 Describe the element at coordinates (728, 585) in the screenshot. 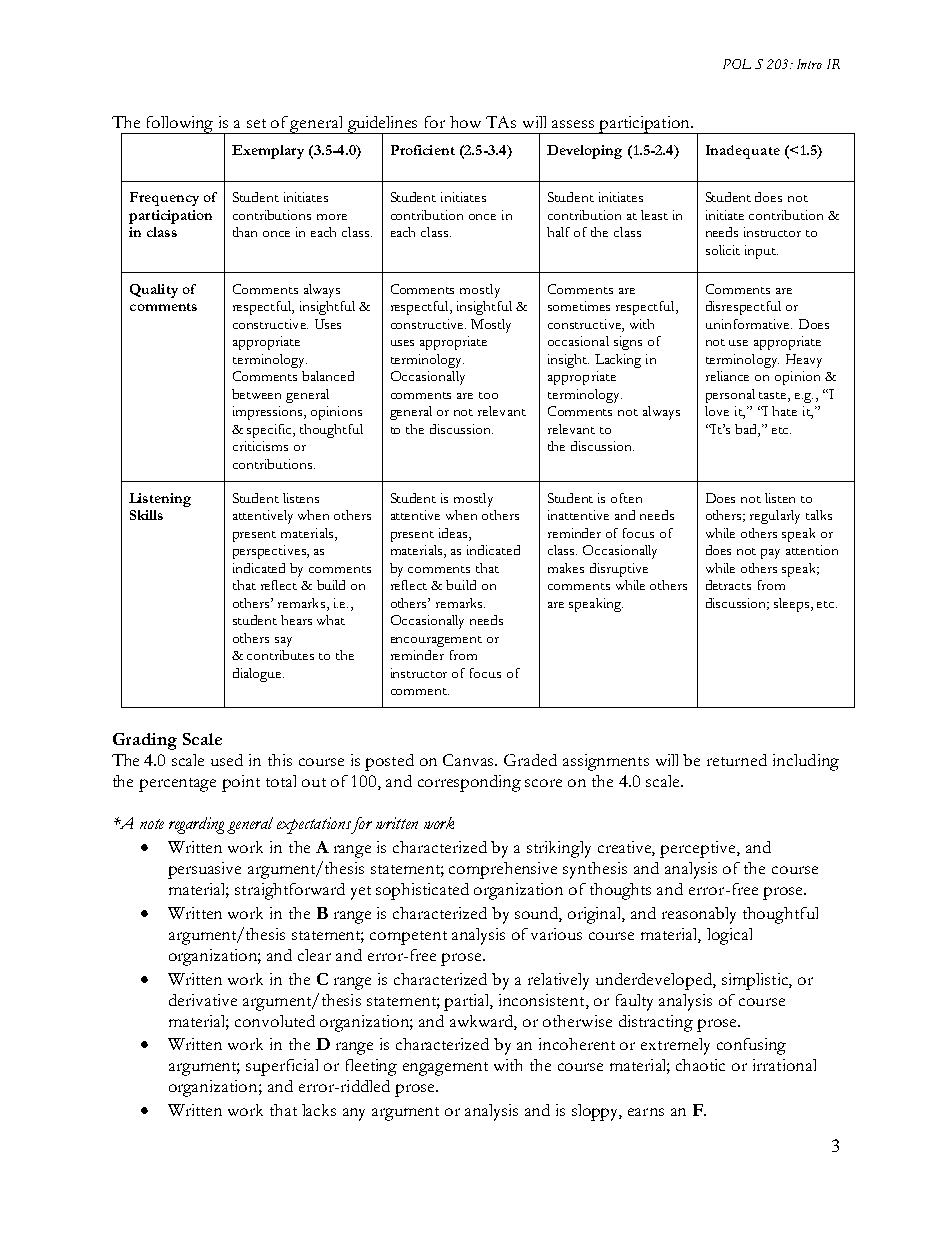

I see `detracts` at that location.
